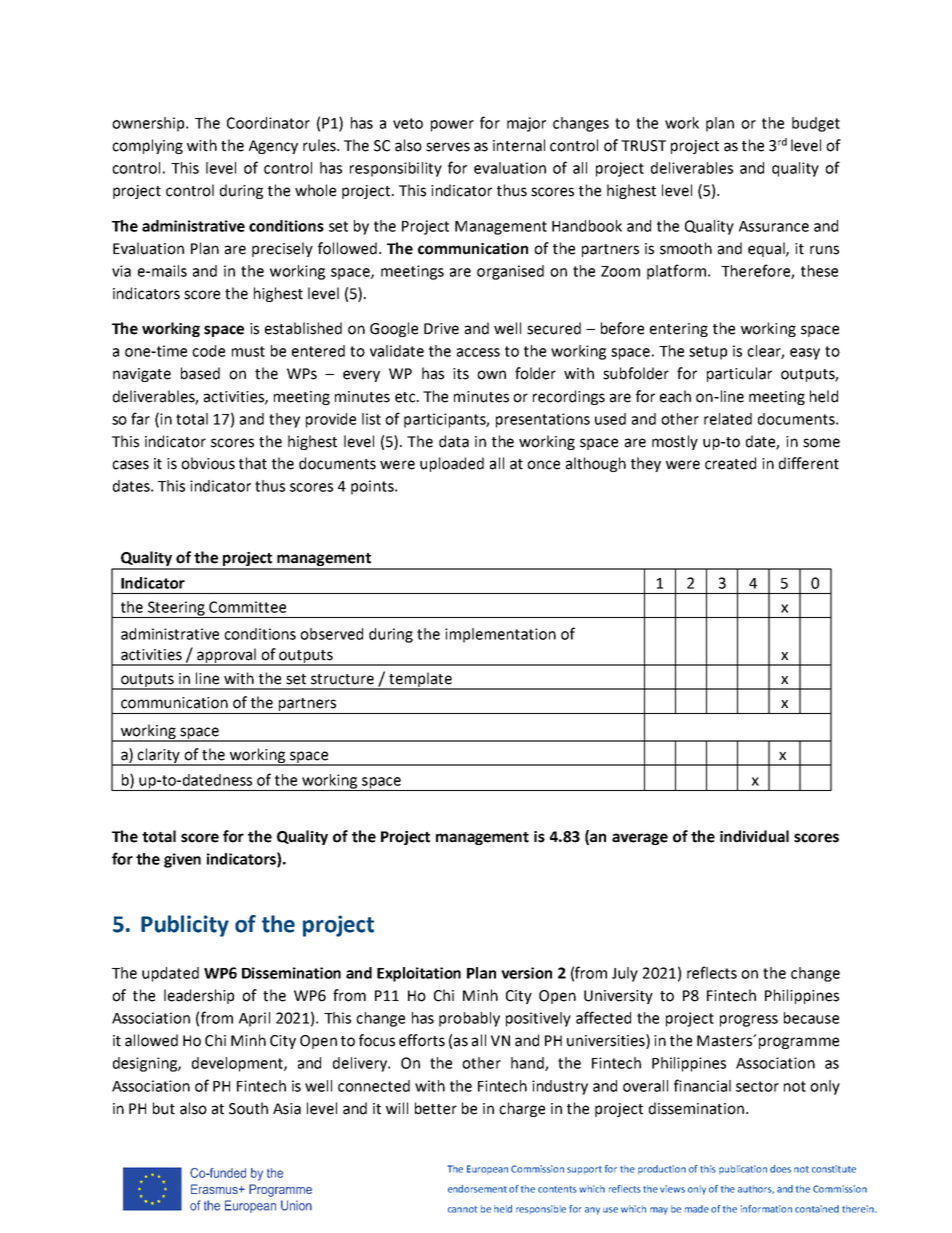  What do you see at coordinates (448, 147) in the document?
I see `serves` at bounding box center [448, 147].
